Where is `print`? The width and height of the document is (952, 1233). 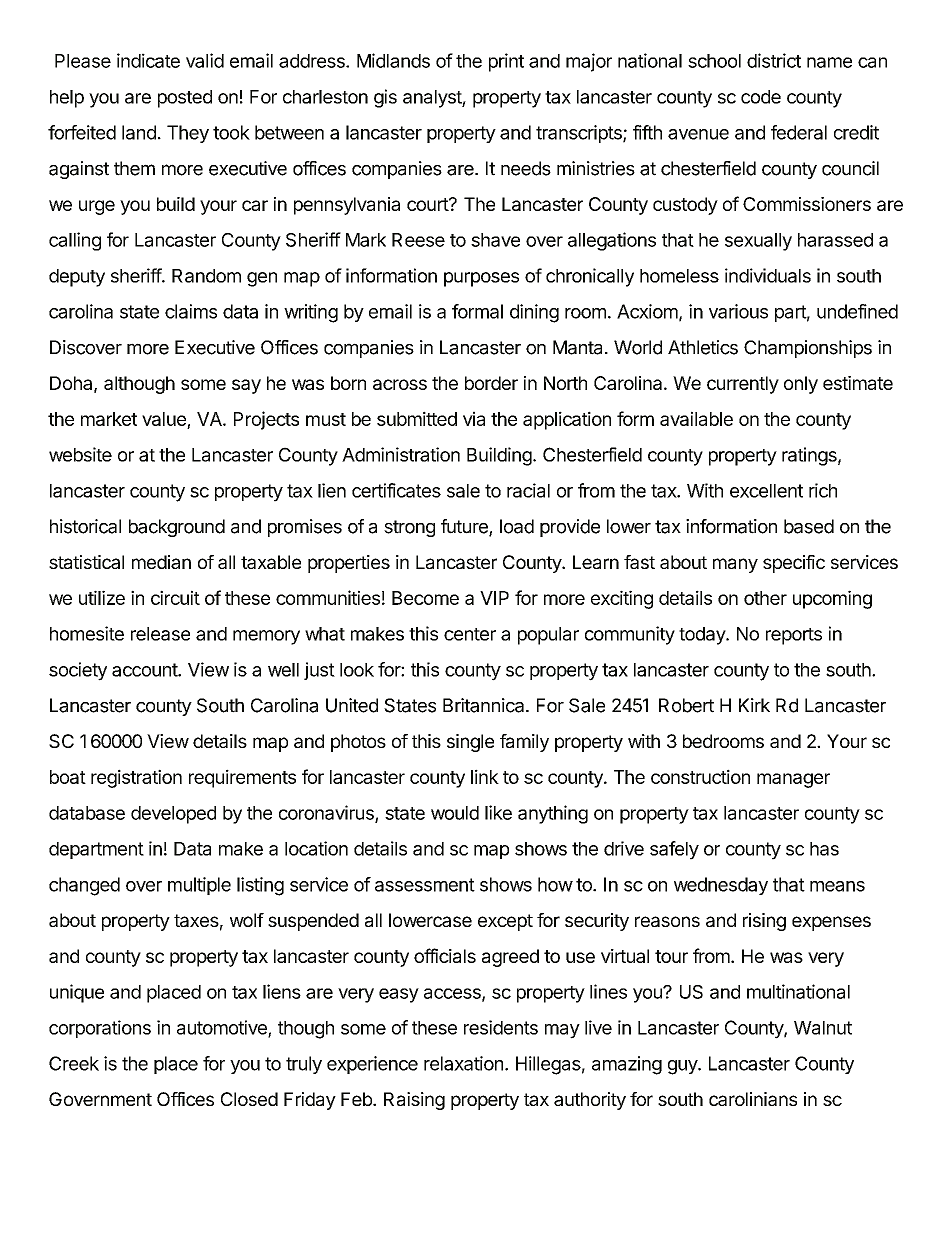
print is located at coordinates (506, 62).
